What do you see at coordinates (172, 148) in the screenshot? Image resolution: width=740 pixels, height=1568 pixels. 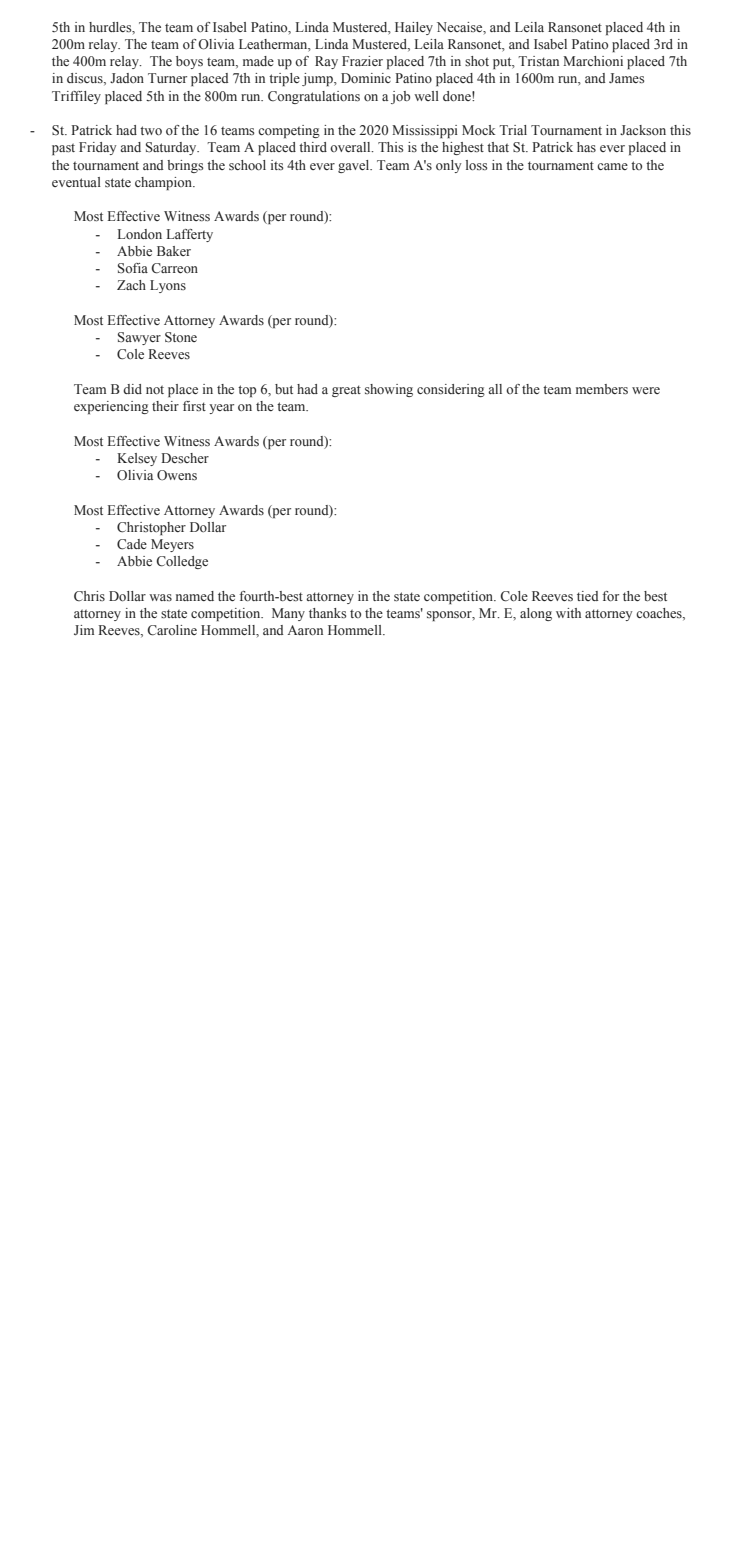 I see `Saturday` at bounding box center [172, 148].
